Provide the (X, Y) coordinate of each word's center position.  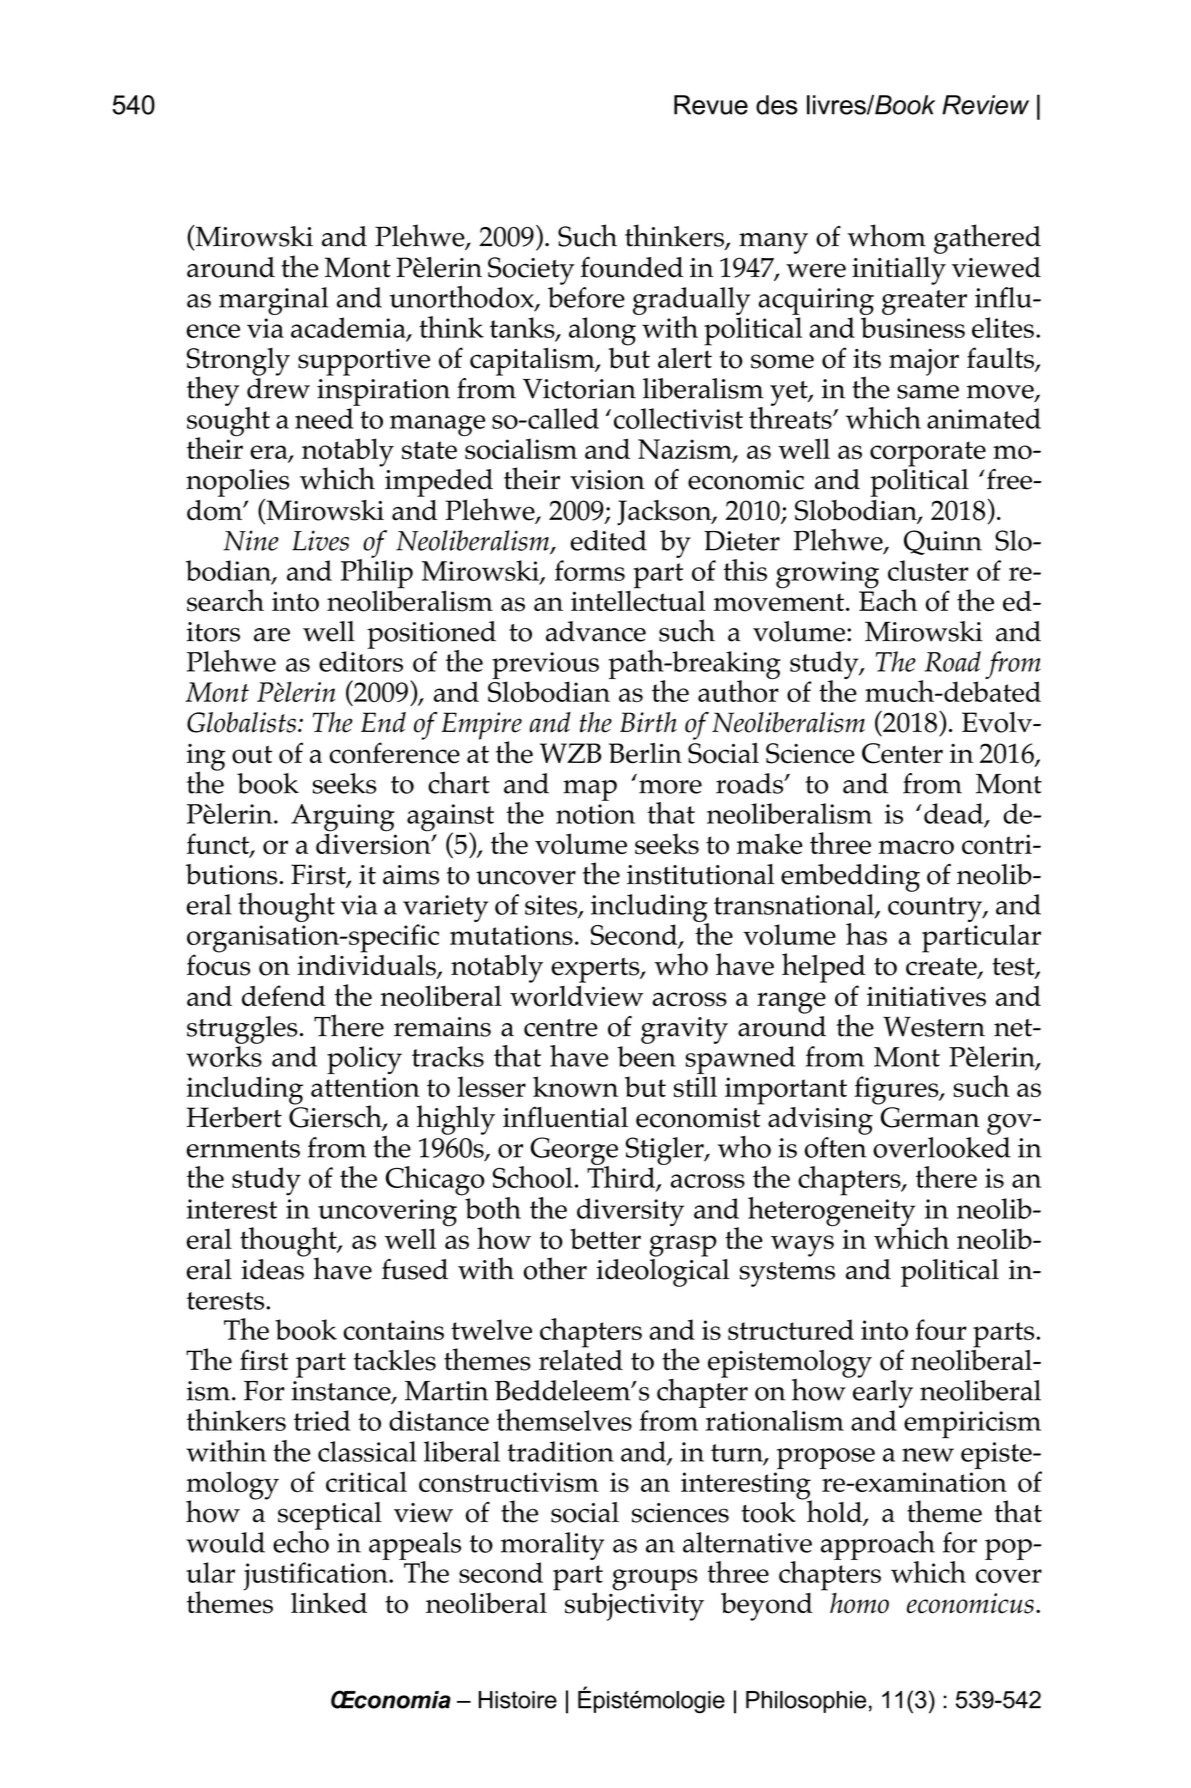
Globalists (241, 722)
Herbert (234, 1117)
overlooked (942, 1147)
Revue (711, 105)
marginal (273, 301)
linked (329, 1602)
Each (888, 599)
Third (622, 1177)
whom (887, 235)
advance (596, 631)
